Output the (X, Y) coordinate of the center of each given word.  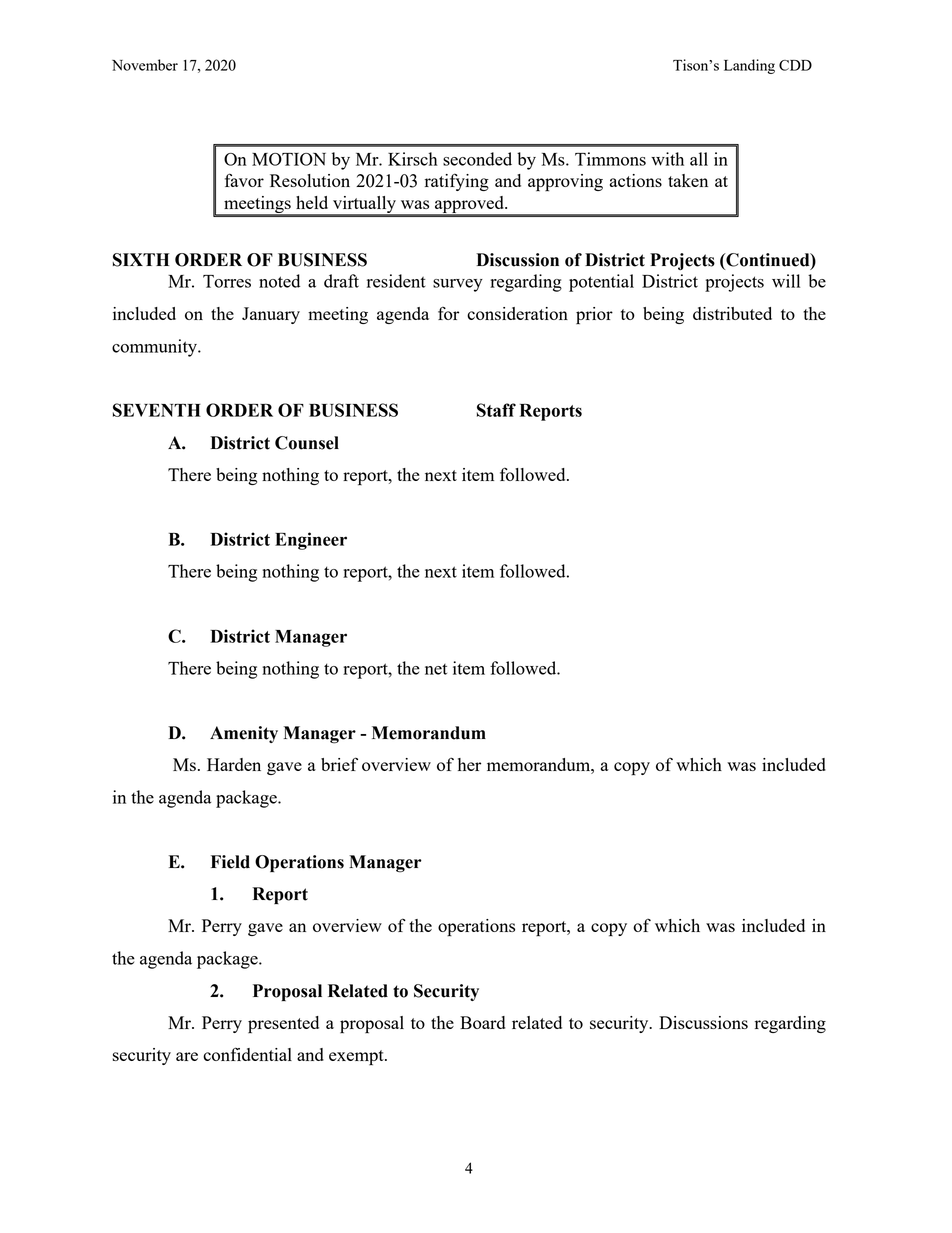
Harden (234, 764)
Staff (496, 410)
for (448, 313)
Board (482, 1022)
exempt (357, 1058)
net (436, 669)
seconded (477, 159)
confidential (247, 1054)
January (271, 315)
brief (339, 764)
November (145, 65)
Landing (749, 66)
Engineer (311, 541)
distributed (732, 313)
